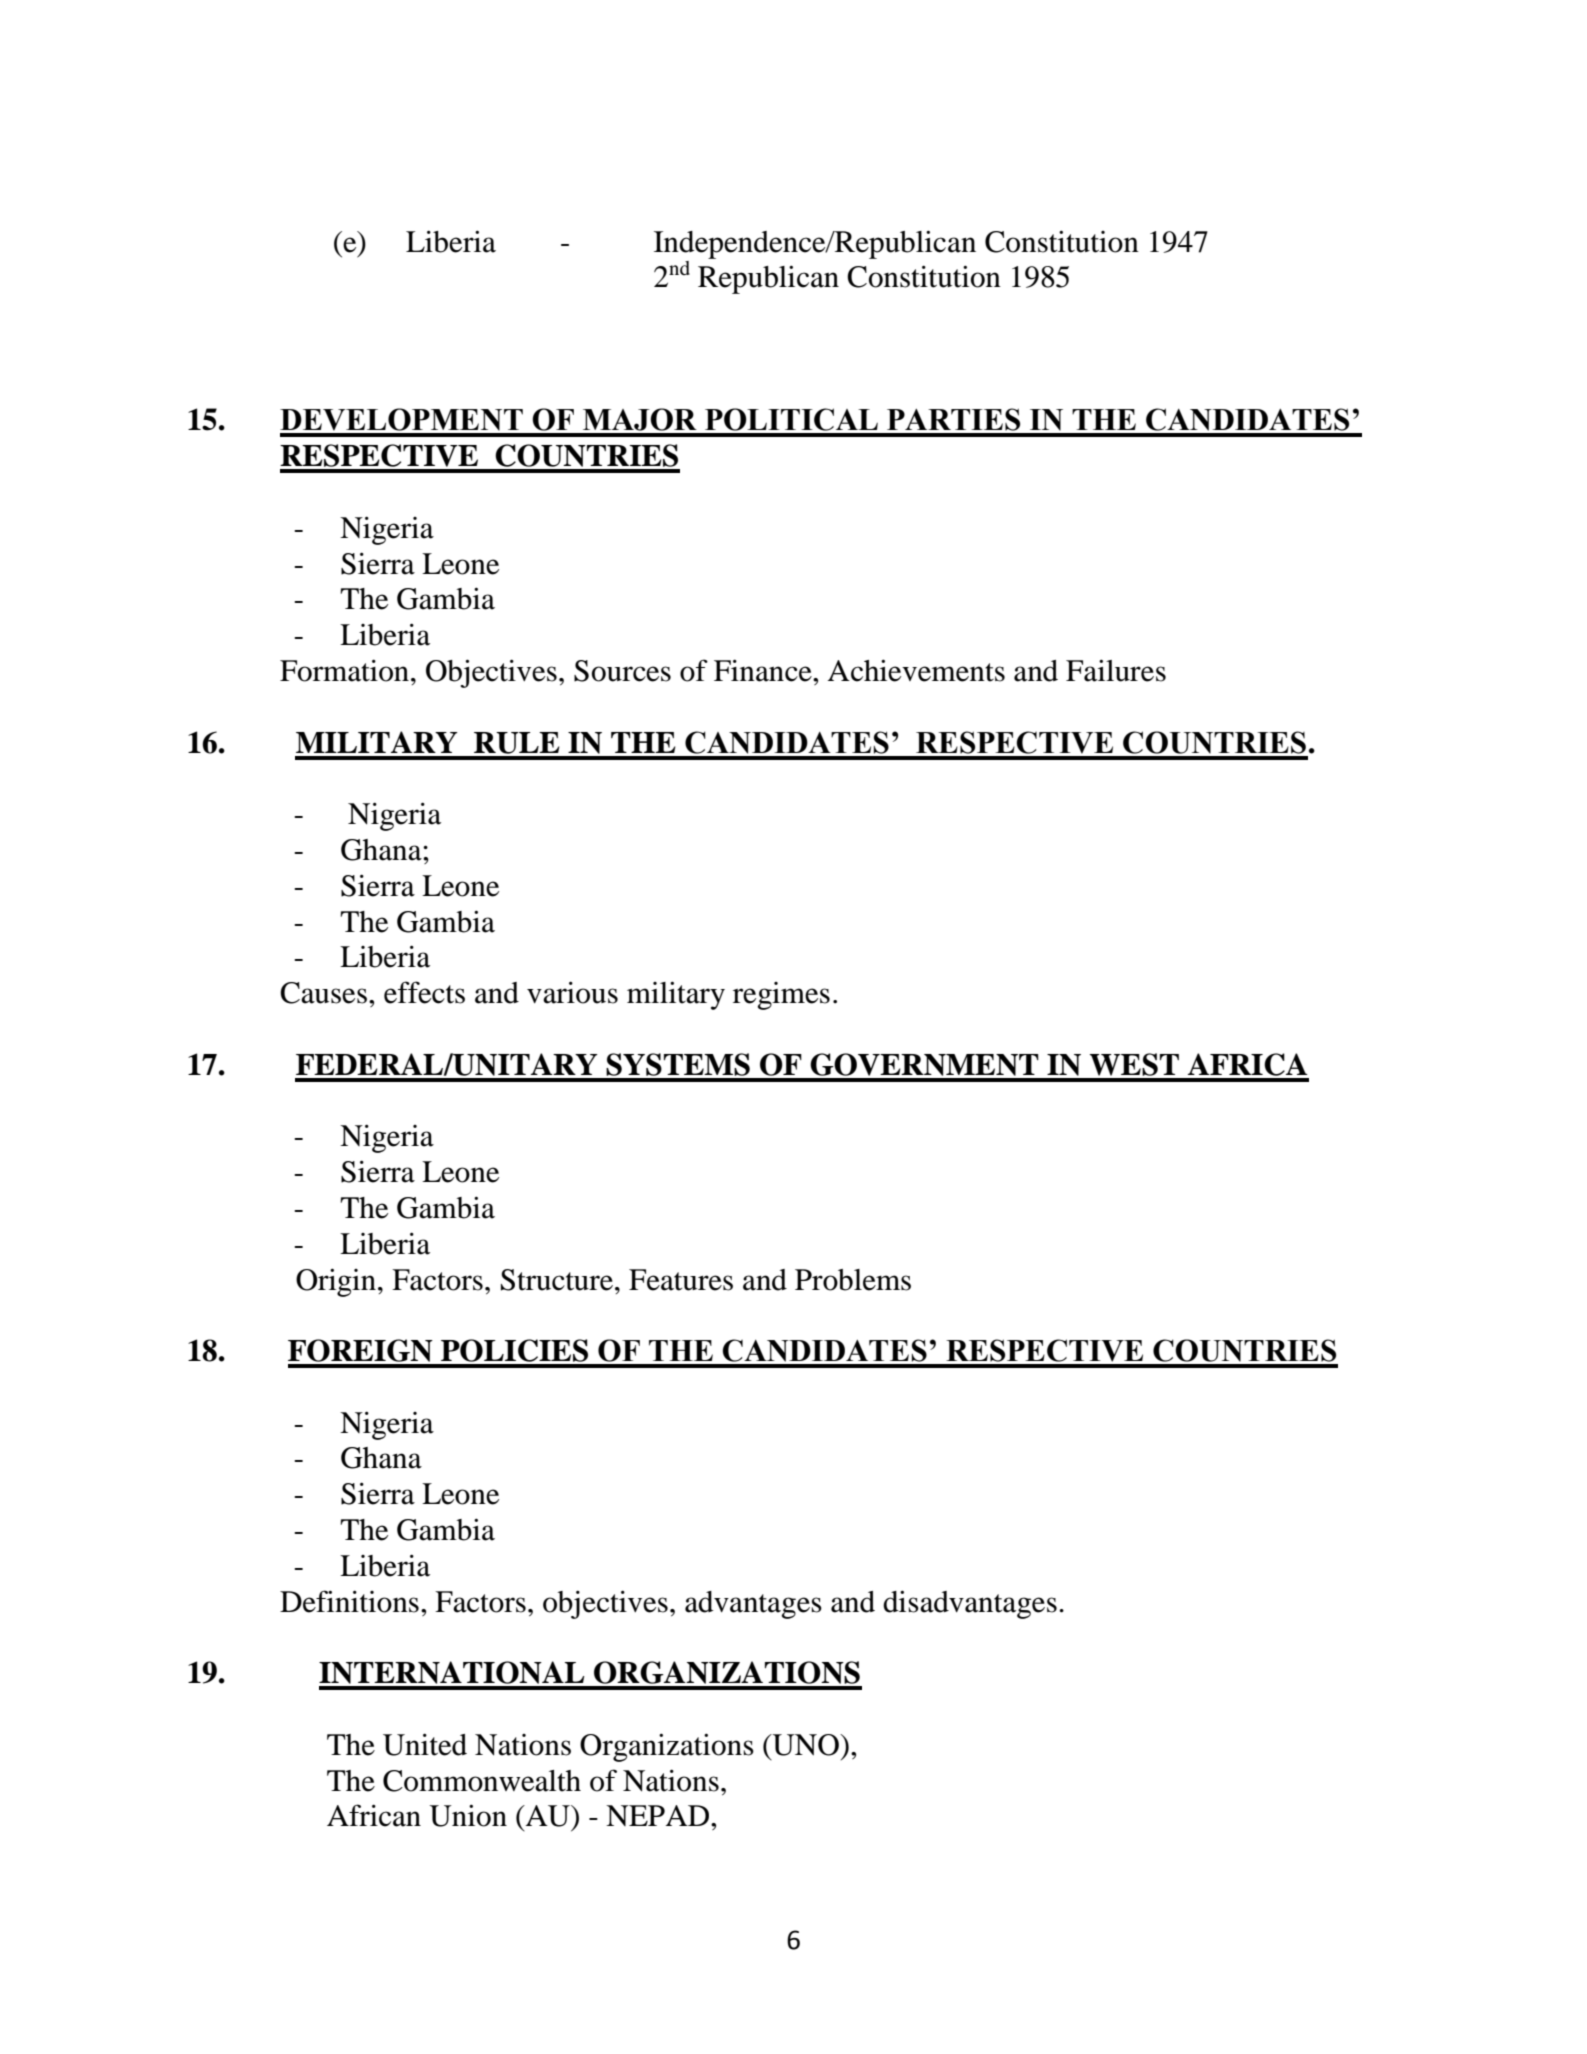 The width and height of the screenshot is (1587, 2054). Describe the element at coordinates (1116, 670) in the screenshot. I see `Failures` at that location.
